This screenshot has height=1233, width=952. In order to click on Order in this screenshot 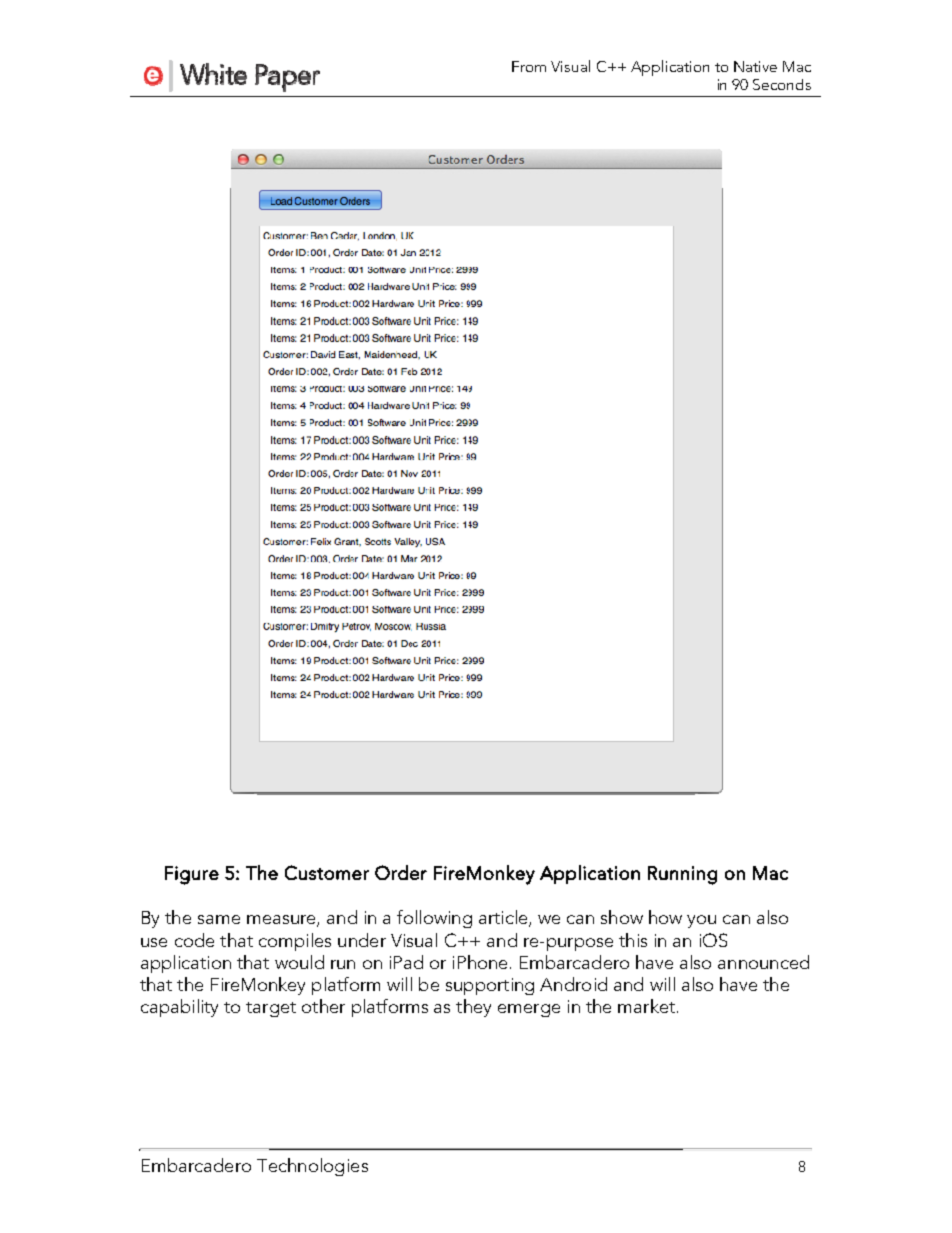, I will do `click(401, 872)`.
